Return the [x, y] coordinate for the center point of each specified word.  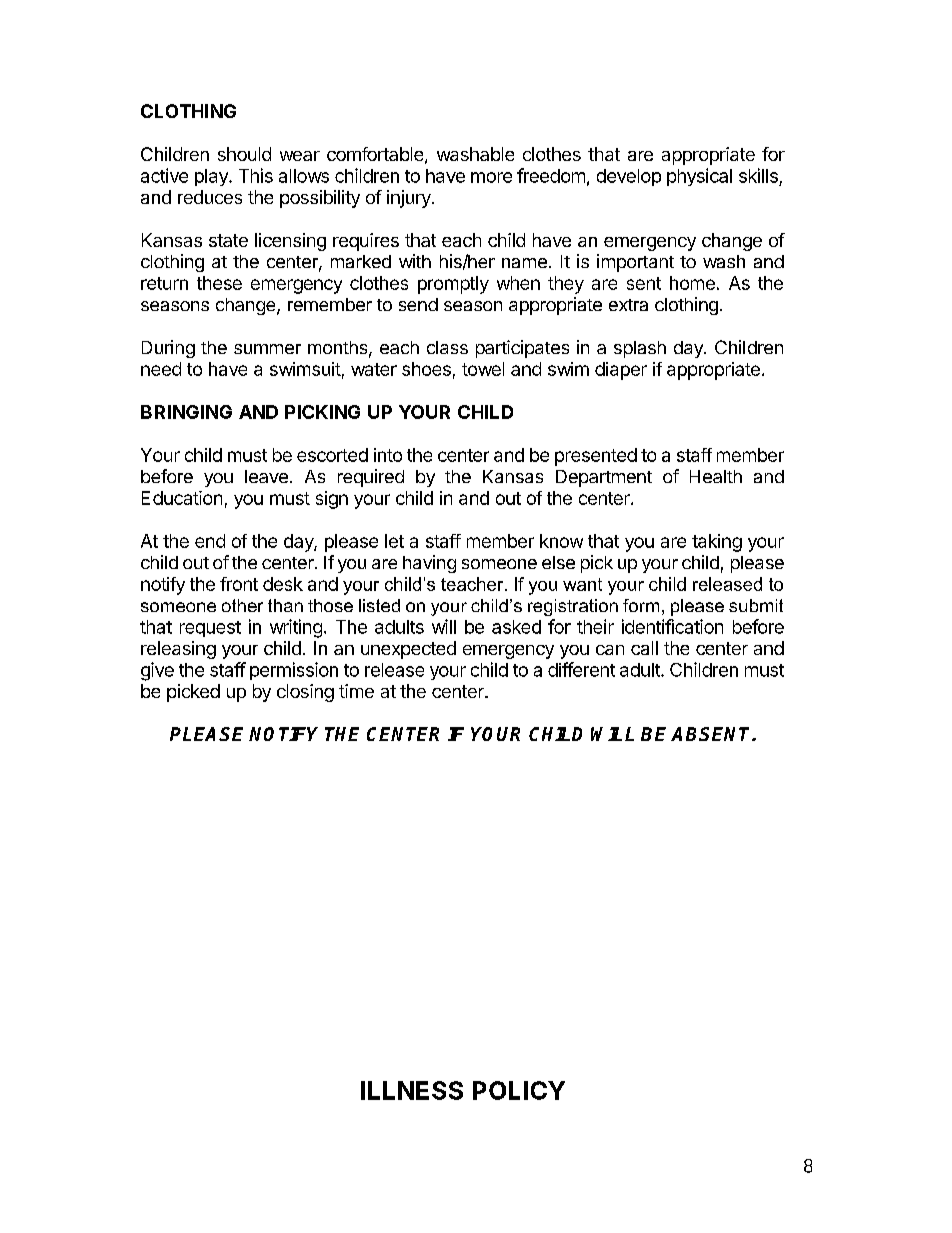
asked [516, 627]
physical [699, 177]
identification [672, 626]
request [210, 629]
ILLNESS [412, 1090]
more [491, 177]
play [212, 177]
